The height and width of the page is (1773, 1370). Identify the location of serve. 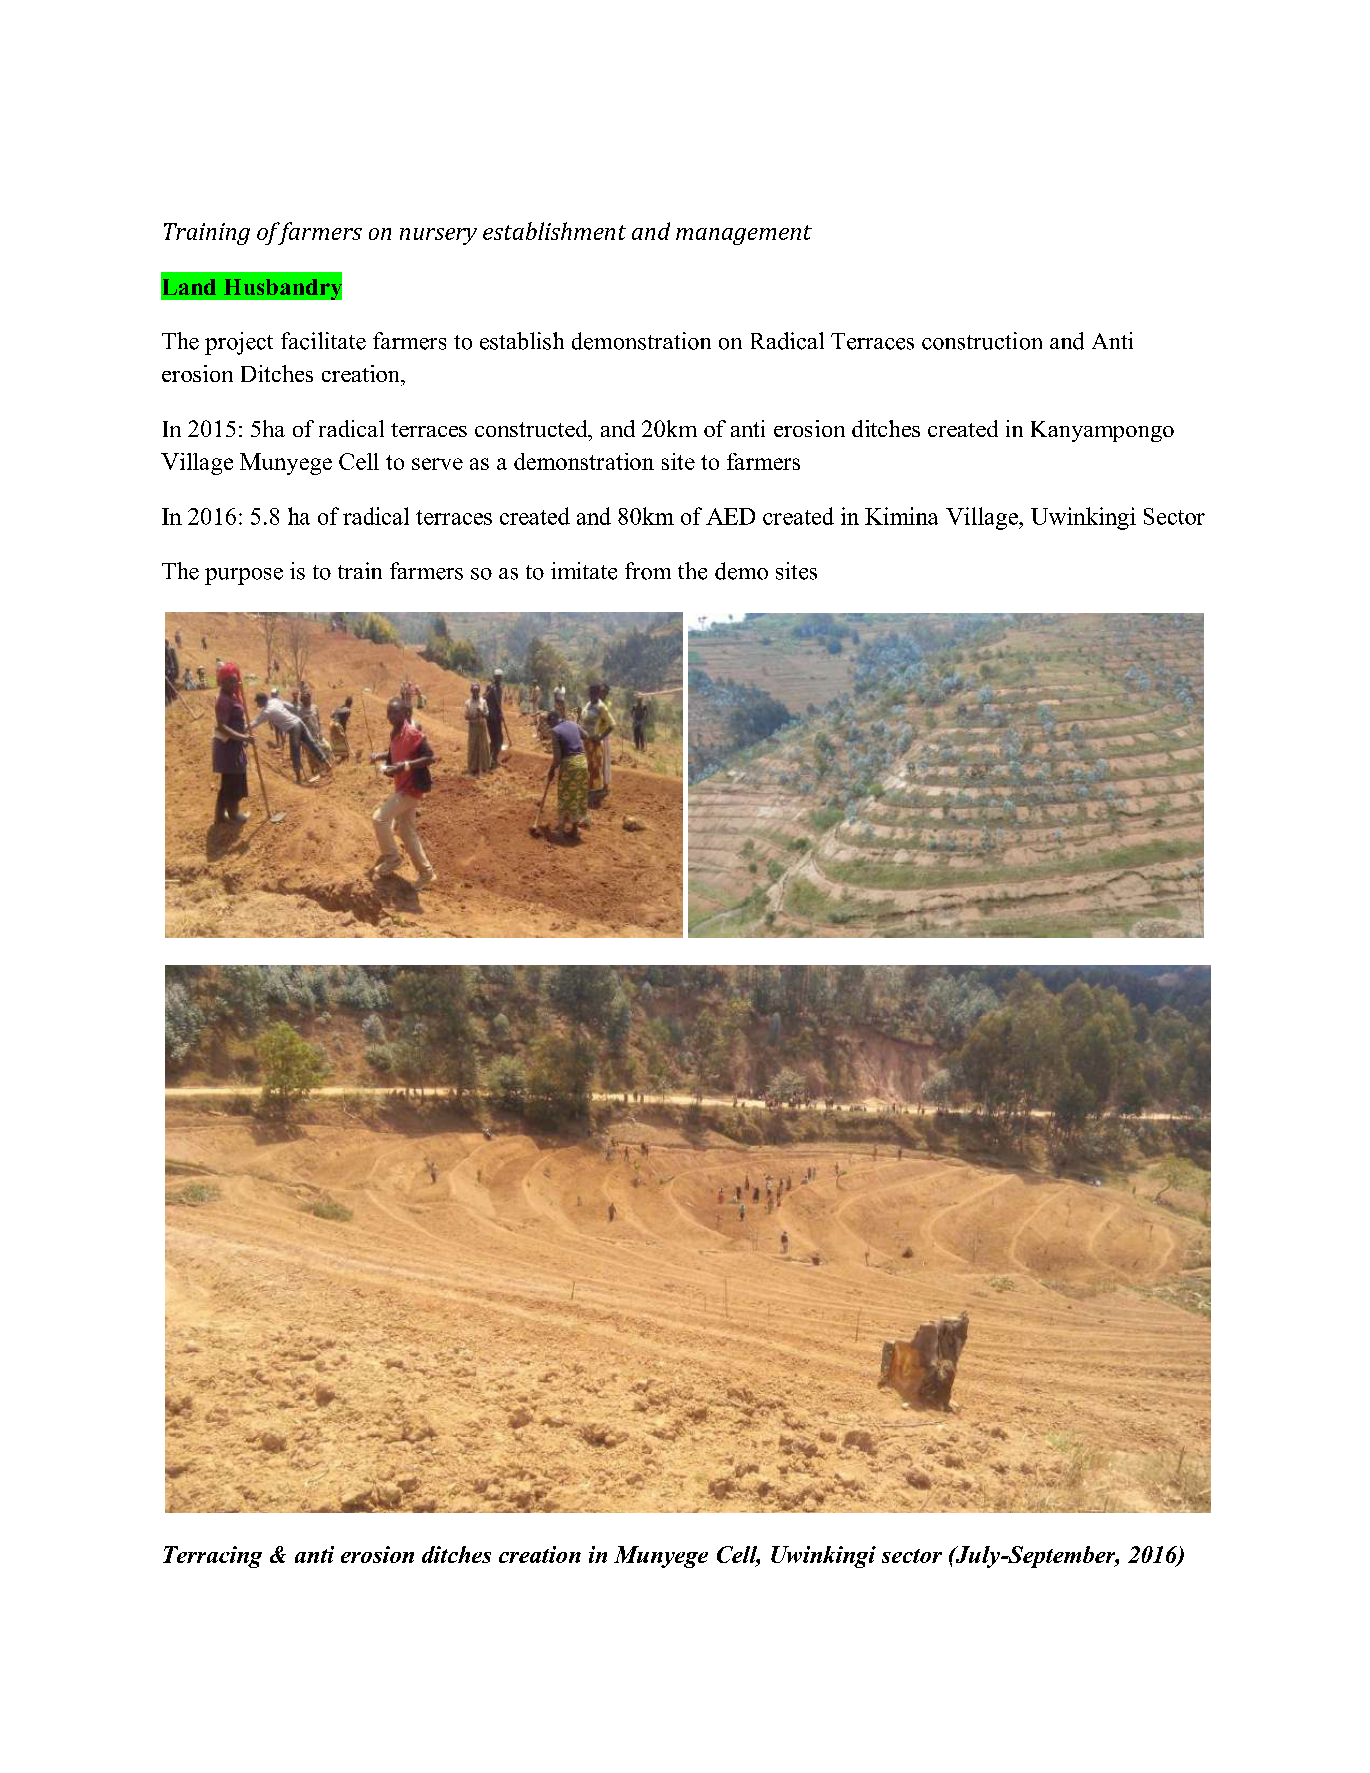
(437, 464).
